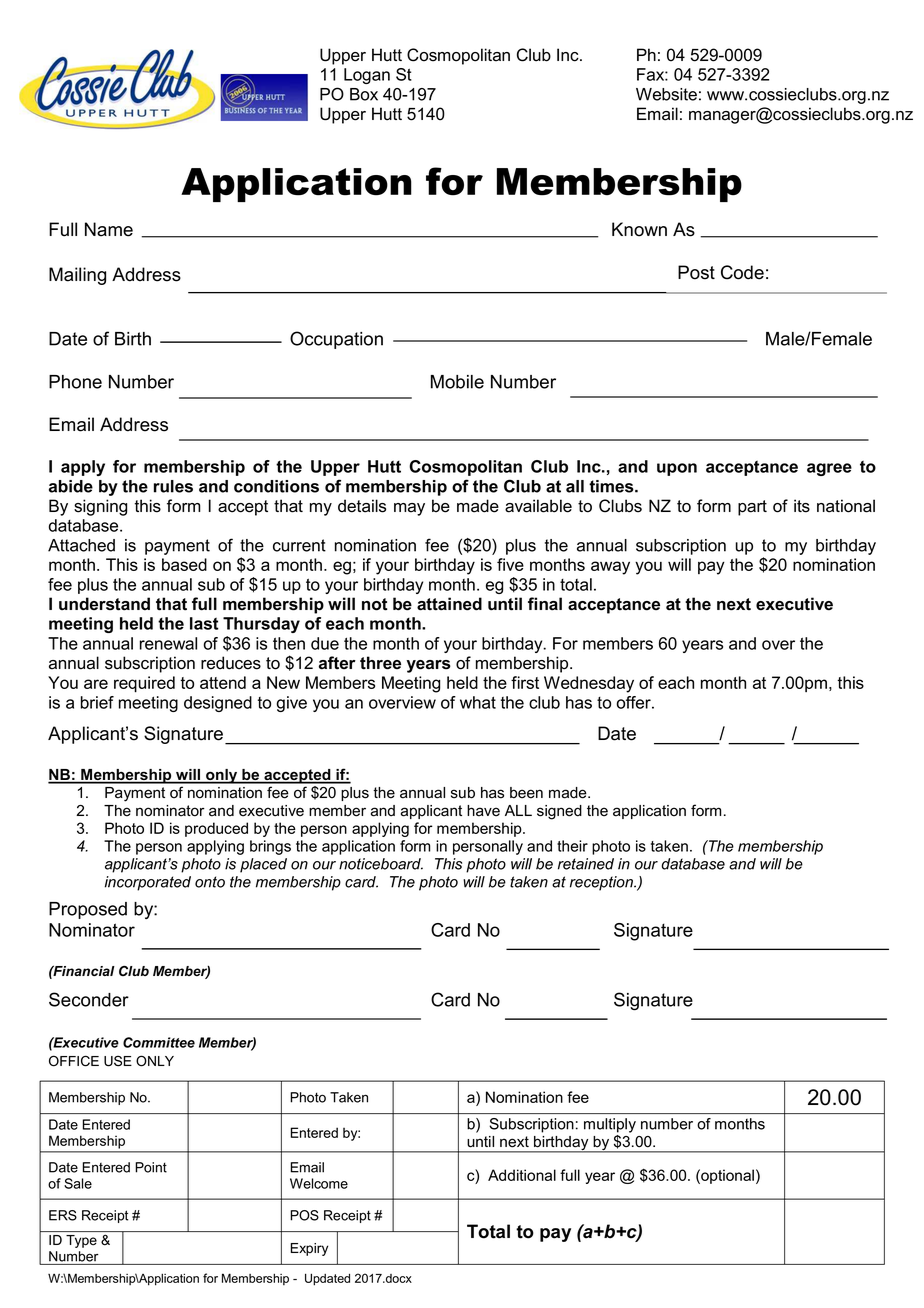 The image size is (924, 1308). What do you see at coordinates (639, 229) in the screenshot?
I see `Known` at bounding box center [639, 229].
